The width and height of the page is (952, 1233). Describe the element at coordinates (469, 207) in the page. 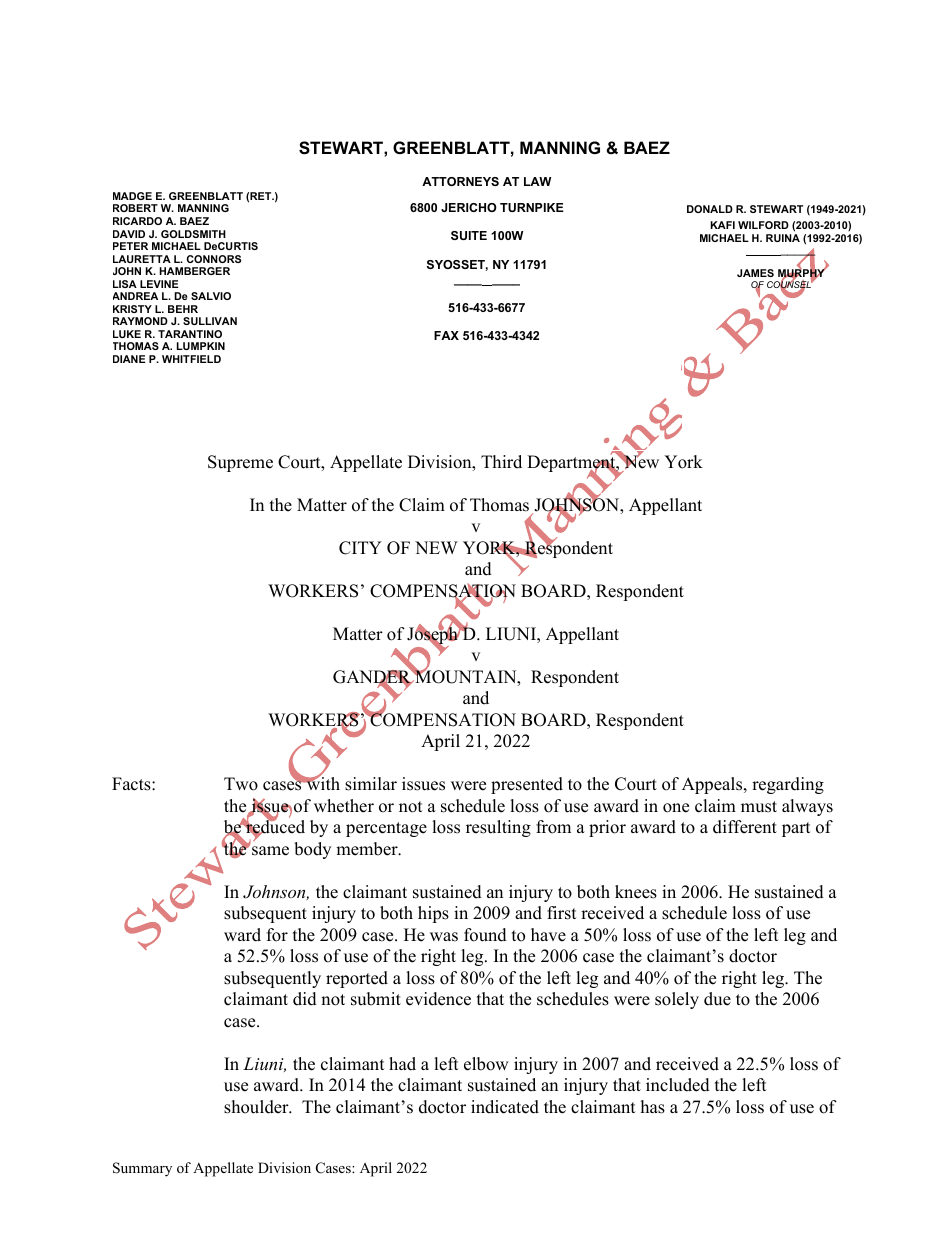

I see `JERICHO` at that location.
